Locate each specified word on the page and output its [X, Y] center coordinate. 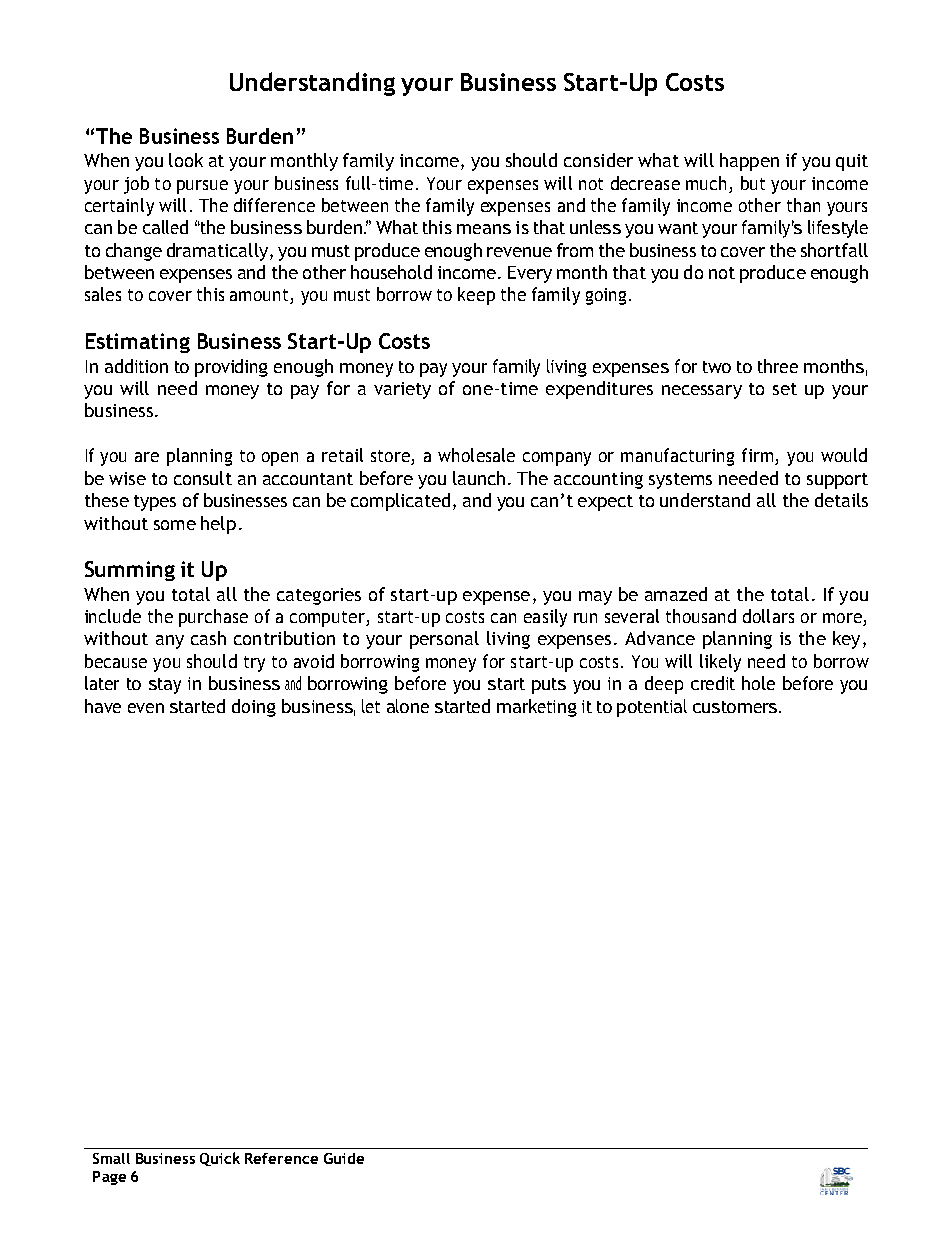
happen [749, 162]
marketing [537, 708]
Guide [344, 1158]
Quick [220, 1159]
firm [759, 456]
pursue [202, 187]
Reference [281, 1158]
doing [254, 708]
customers [736, 707]
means [484, 229]
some [175, 525]
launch [479, 478]
